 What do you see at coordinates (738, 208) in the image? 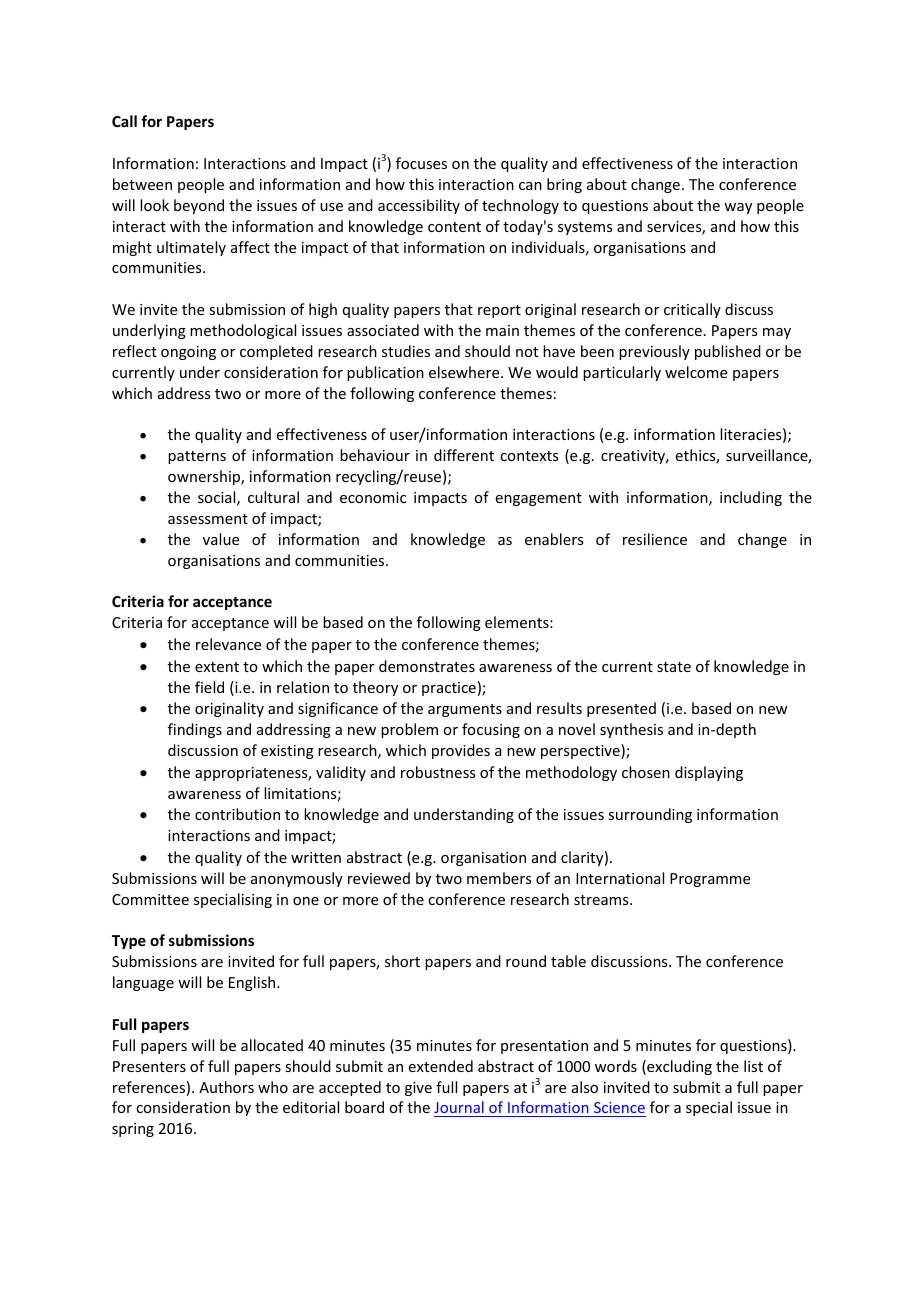
I see `way` at bounding box center [738, 208].
